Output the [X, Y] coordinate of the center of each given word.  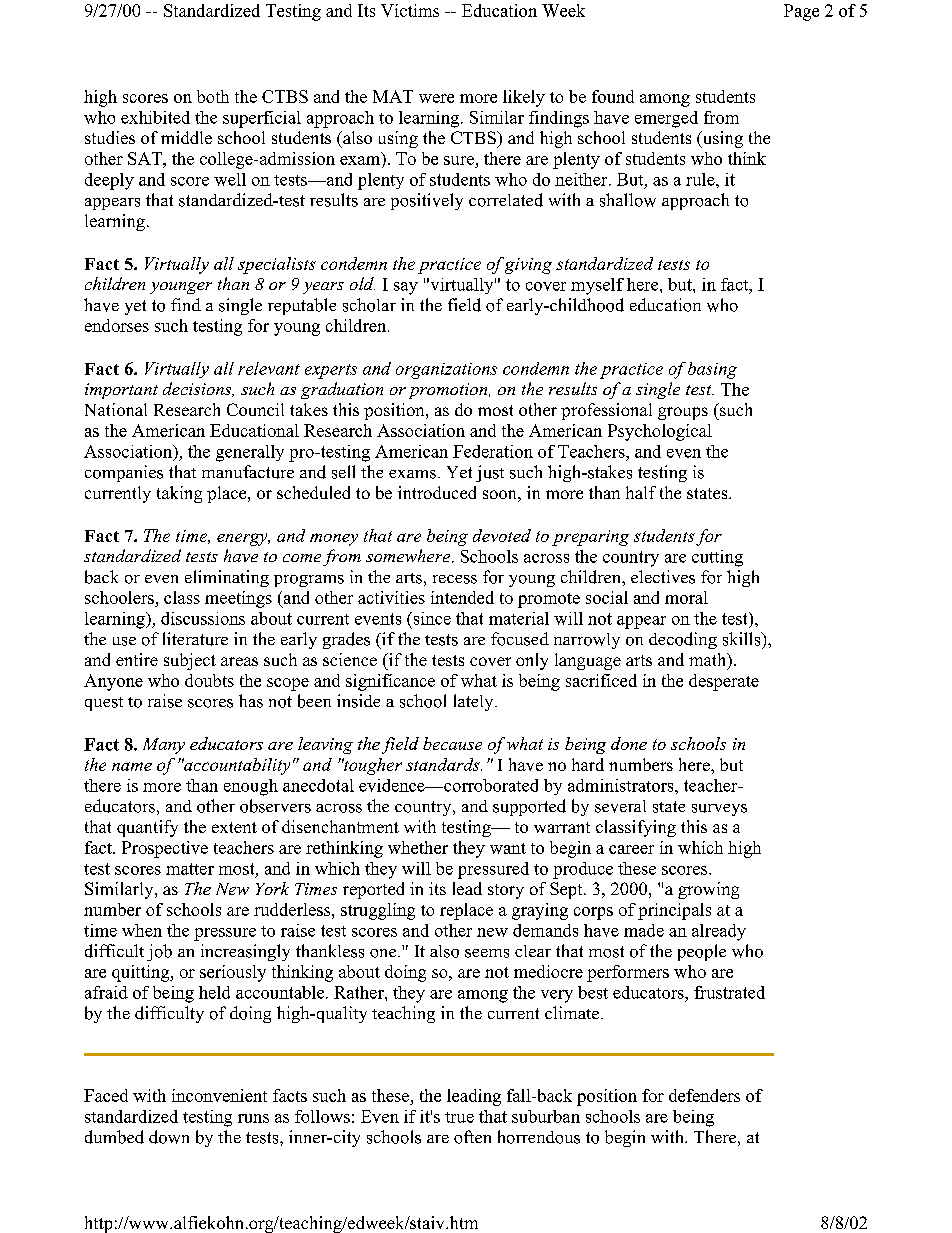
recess [455, 579]
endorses [117, 325]
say [406, 288]
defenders [704, 1095]
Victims [410, 10]
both [213, 96]
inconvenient [219, 1095]
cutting [717, 558]
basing [712, 370]
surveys [719, 810]
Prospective [165, 849]
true [459, 1117]
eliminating [227, 578]
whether [418, 847]
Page [801, 12]
